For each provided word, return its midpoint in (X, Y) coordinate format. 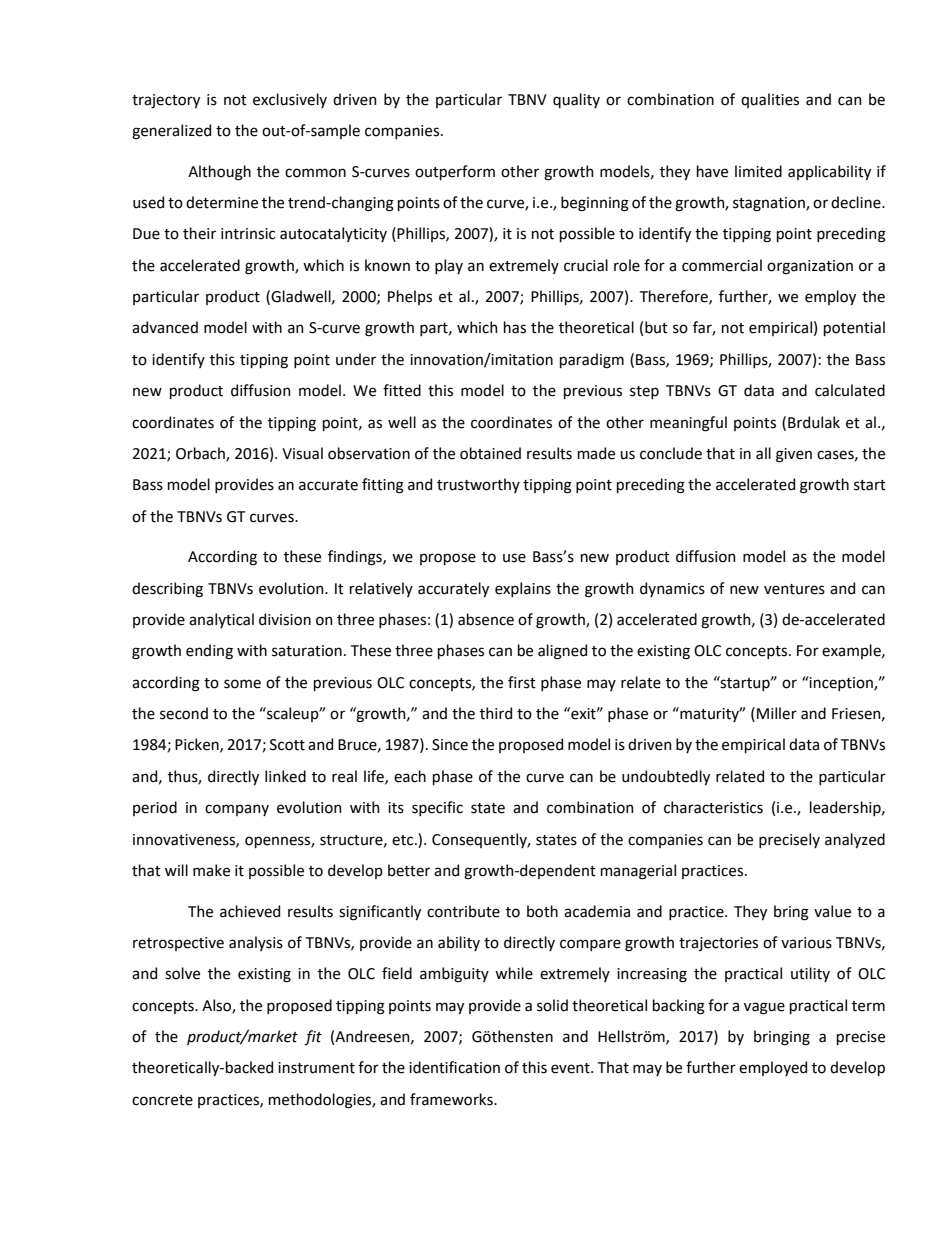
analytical (221, 620)
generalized (171, 132)
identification (454, 1067)
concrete (162, 1100)
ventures (794, 589)
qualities (770, 100)
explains (523, 589)
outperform (455, 172)
